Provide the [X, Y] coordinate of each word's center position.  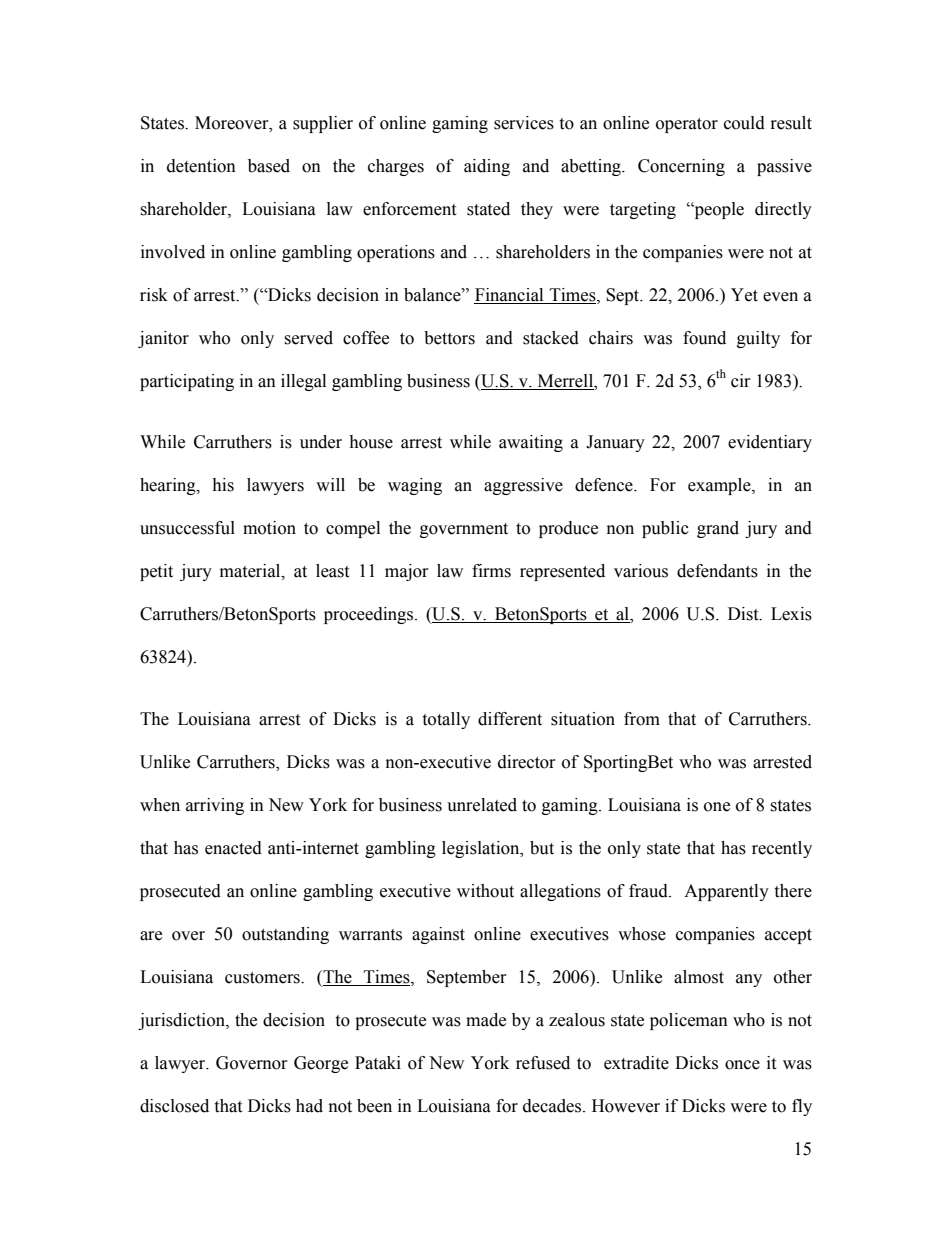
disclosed [174, 1106]
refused [543, 1063]
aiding [487, 167]
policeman [689, 1021]
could [744, 123]
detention [201, 166]
